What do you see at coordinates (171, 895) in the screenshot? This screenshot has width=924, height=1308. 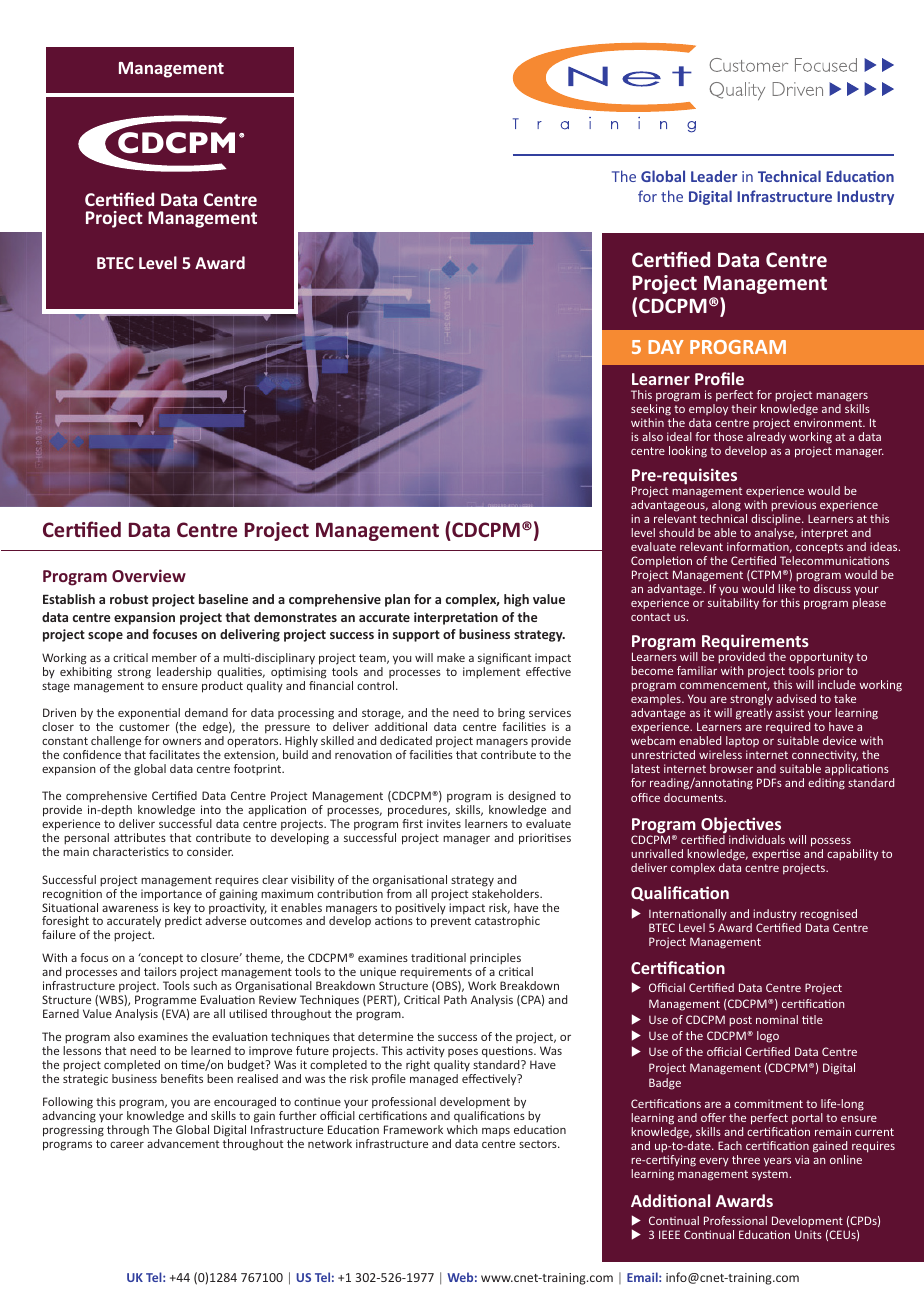 I see `importance` at bounding box center [171, 895].
